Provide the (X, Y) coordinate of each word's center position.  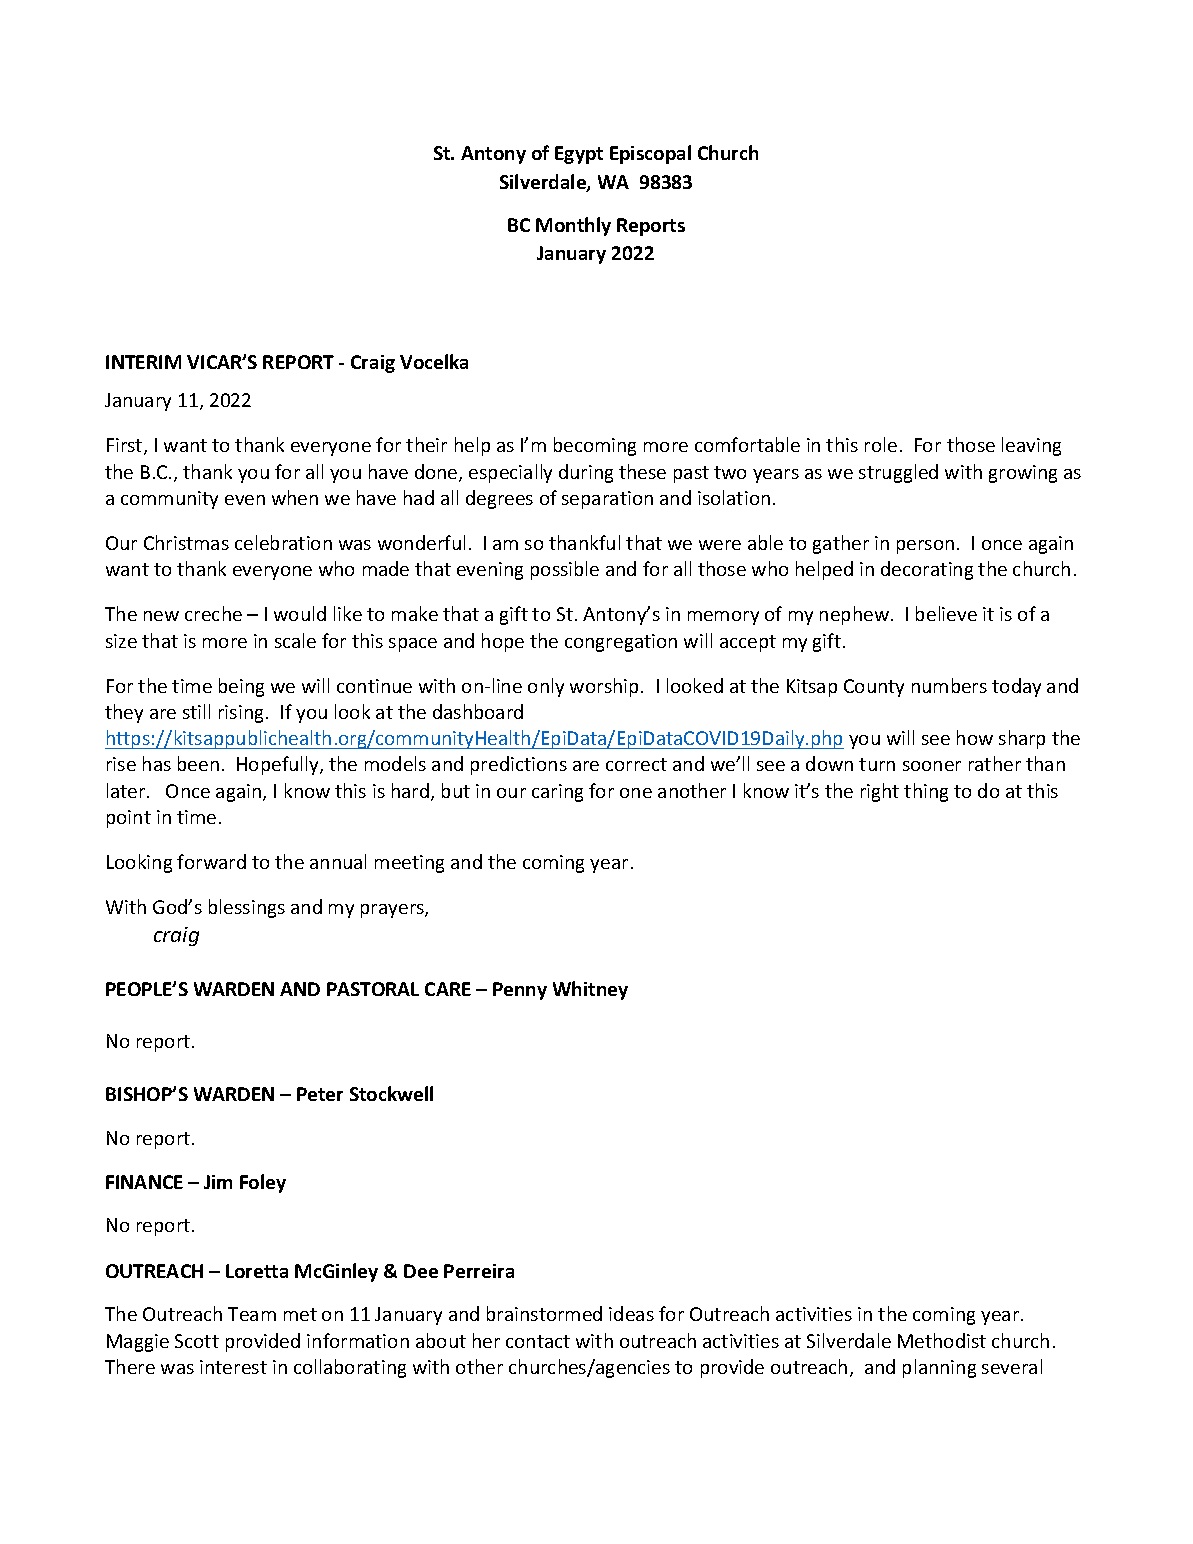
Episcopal (650, 154)
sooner (932, 766)
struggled (898, 473)
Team (252, 1314)
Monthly (573, 226)
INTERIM (143, 362)
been (198, 763)
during (586, 473)
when (295, 497)
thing (926, 792)
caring (557, 793)
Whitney (590, 990)
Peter (320, 1094)
